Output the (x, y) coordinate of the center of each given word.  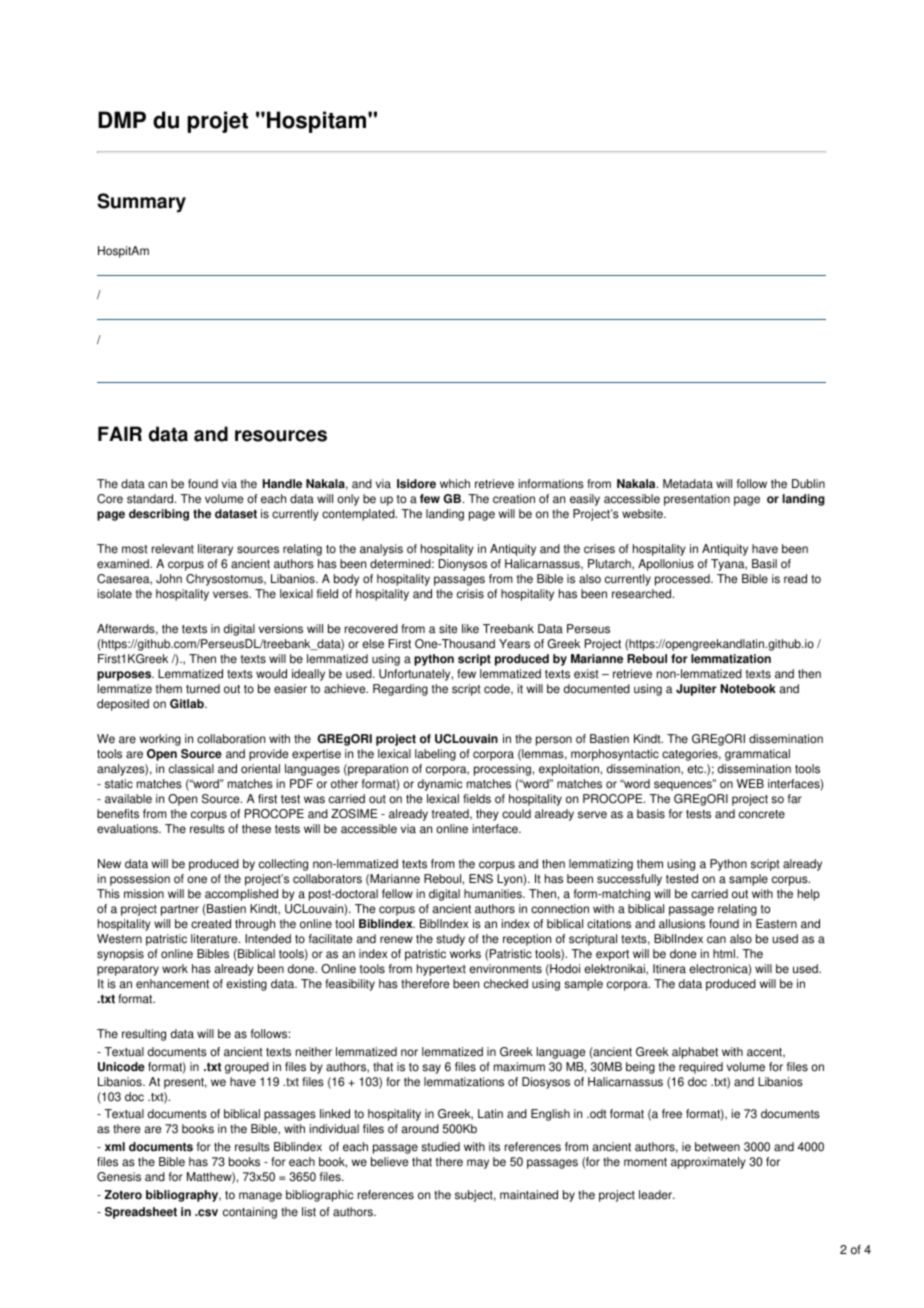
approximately (708, 1163)
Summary (141, 203)
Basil (764, 564)
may (478, 1164)
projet (217, 122)
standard (151, 499)
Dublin (808, 484)
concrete (762, 814)
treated (451, 814)
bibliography (183, 1196)
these (256, 829)
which (455, 484)
